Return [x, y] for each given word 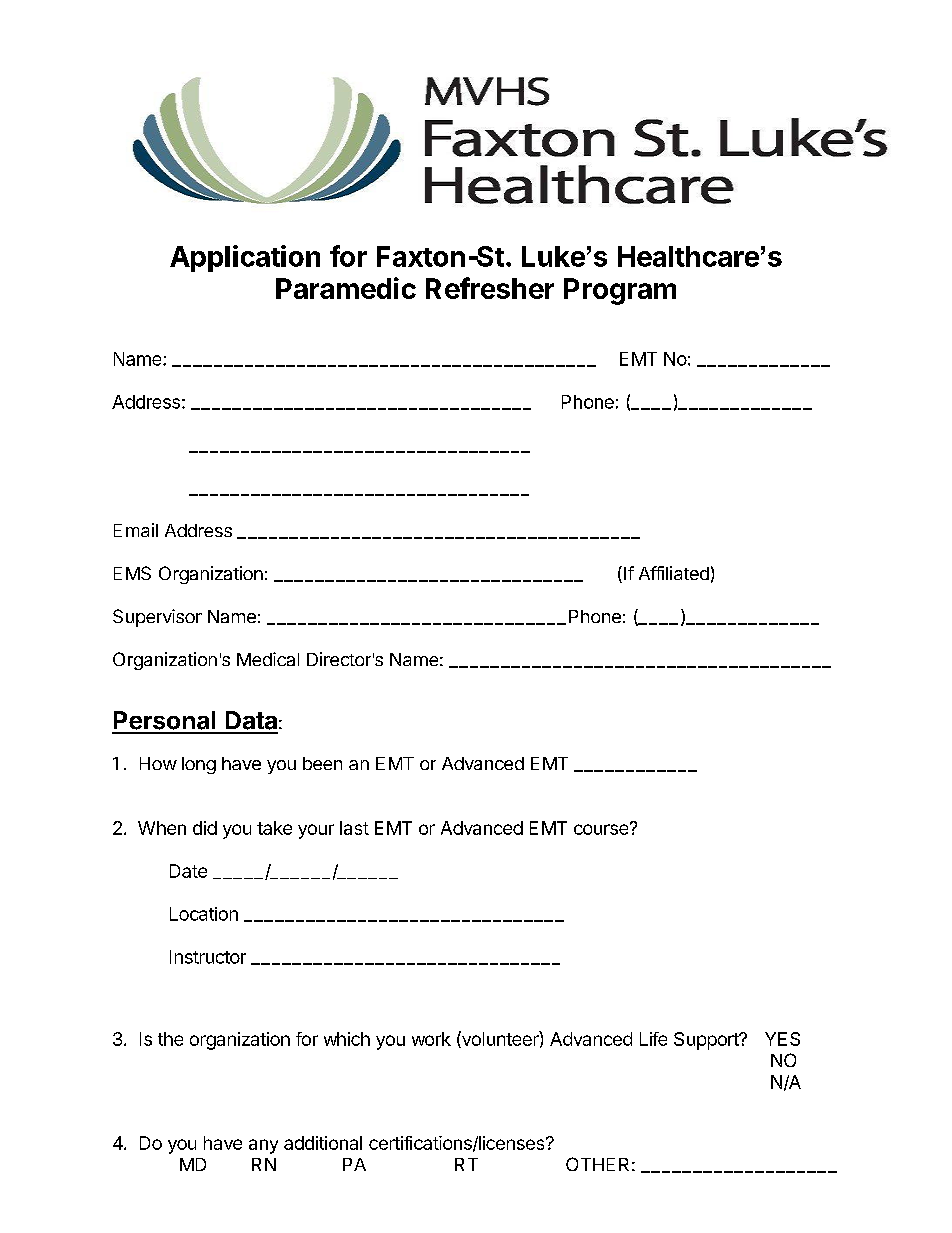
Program [620, 291]
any [263, 1146]
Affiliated [674, 573]
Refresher [490, 288]
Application [245, 258]
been [322, 763]
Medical [268, 659]
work [431, 1039]
